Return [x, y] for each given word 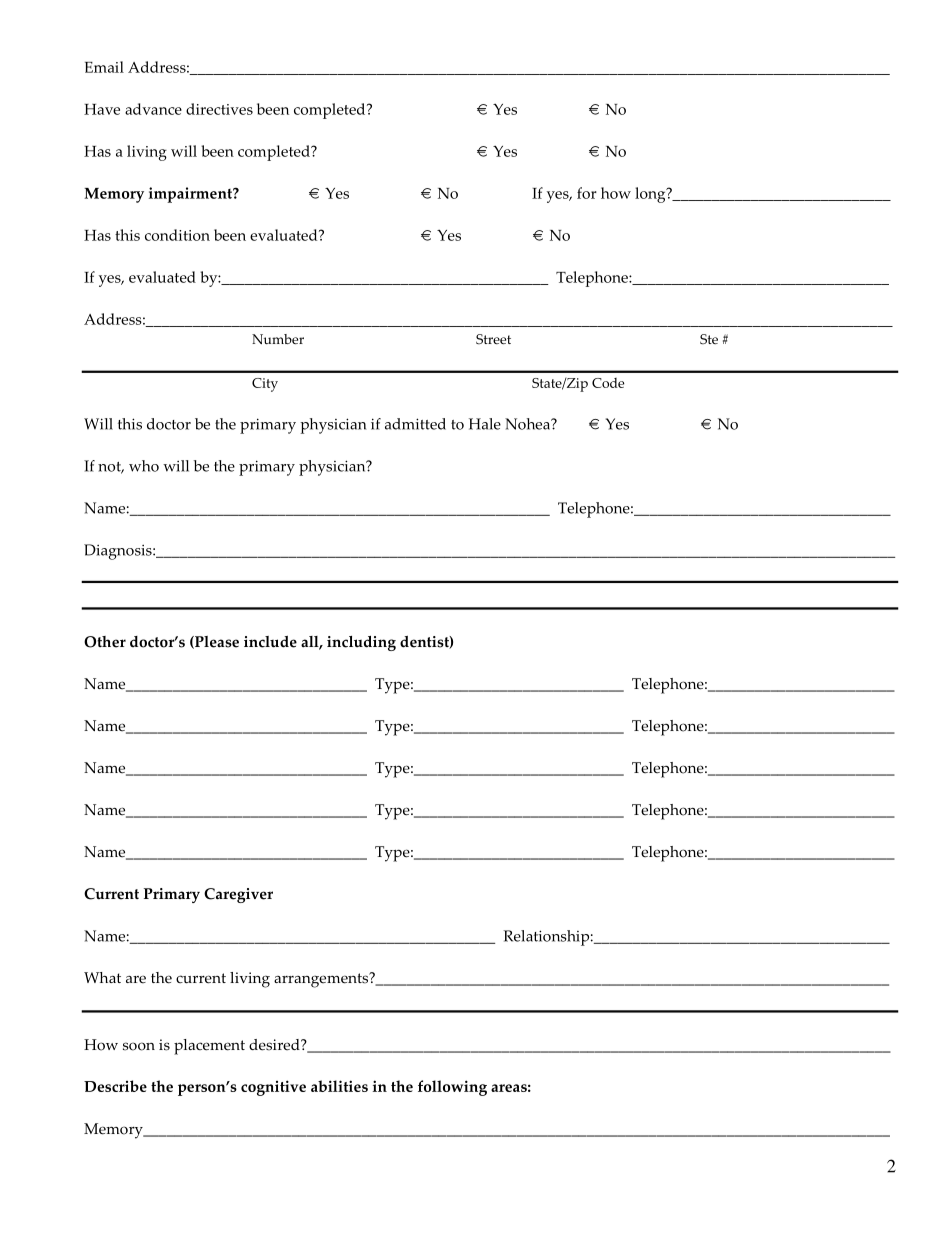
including [361, 643]
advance [153, 109]
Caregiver [238, 895]
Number [278, 339]
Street [493, 339]
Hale [485, 424]
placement [209, 1047]
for [587, 193]
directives [219, 109]
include [270, 642]
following [452, 1088]
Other [105, 642]
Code [608, 383]
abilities [339, 1086]
